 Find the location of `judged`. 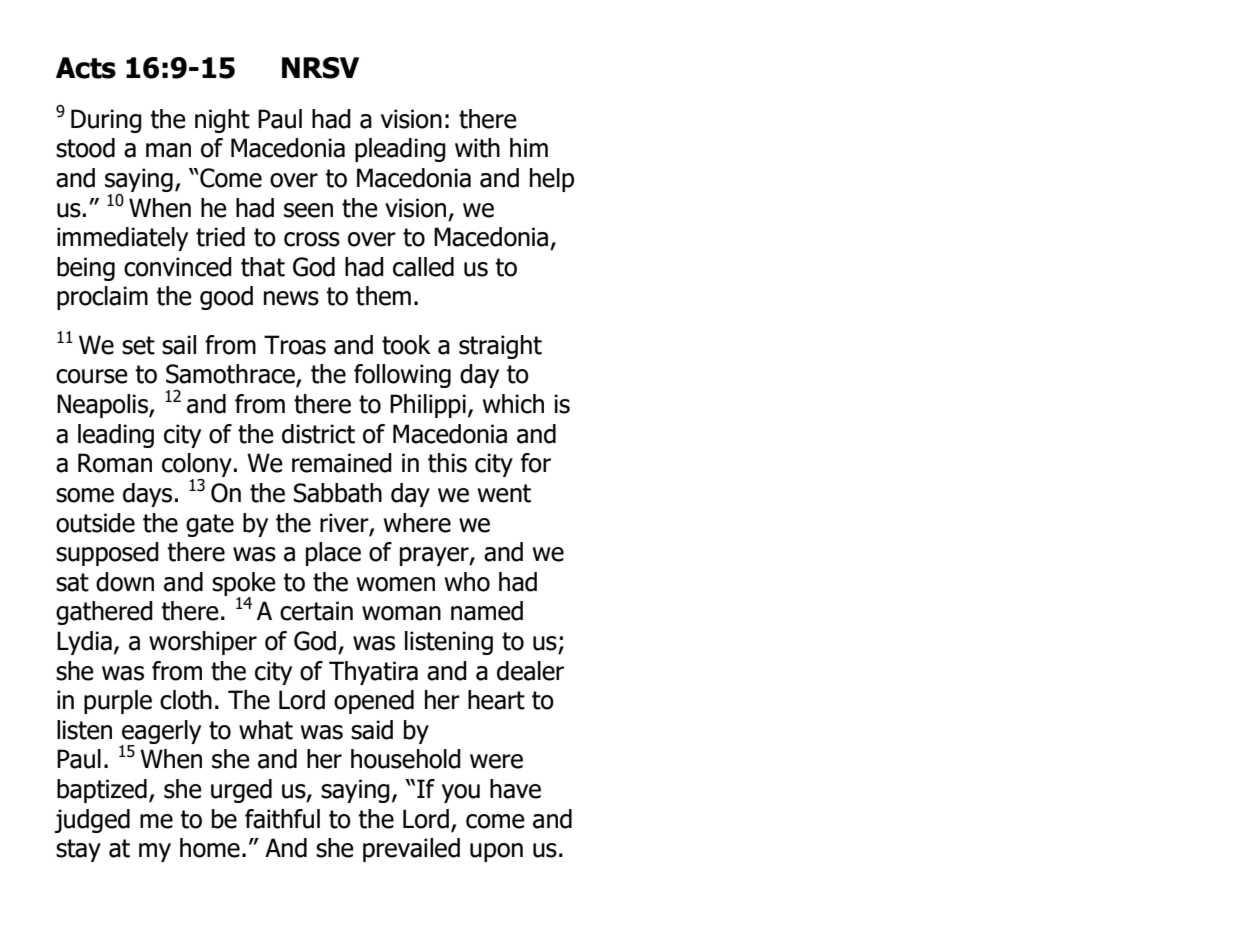

judged is located at coordinates (92, 821).
